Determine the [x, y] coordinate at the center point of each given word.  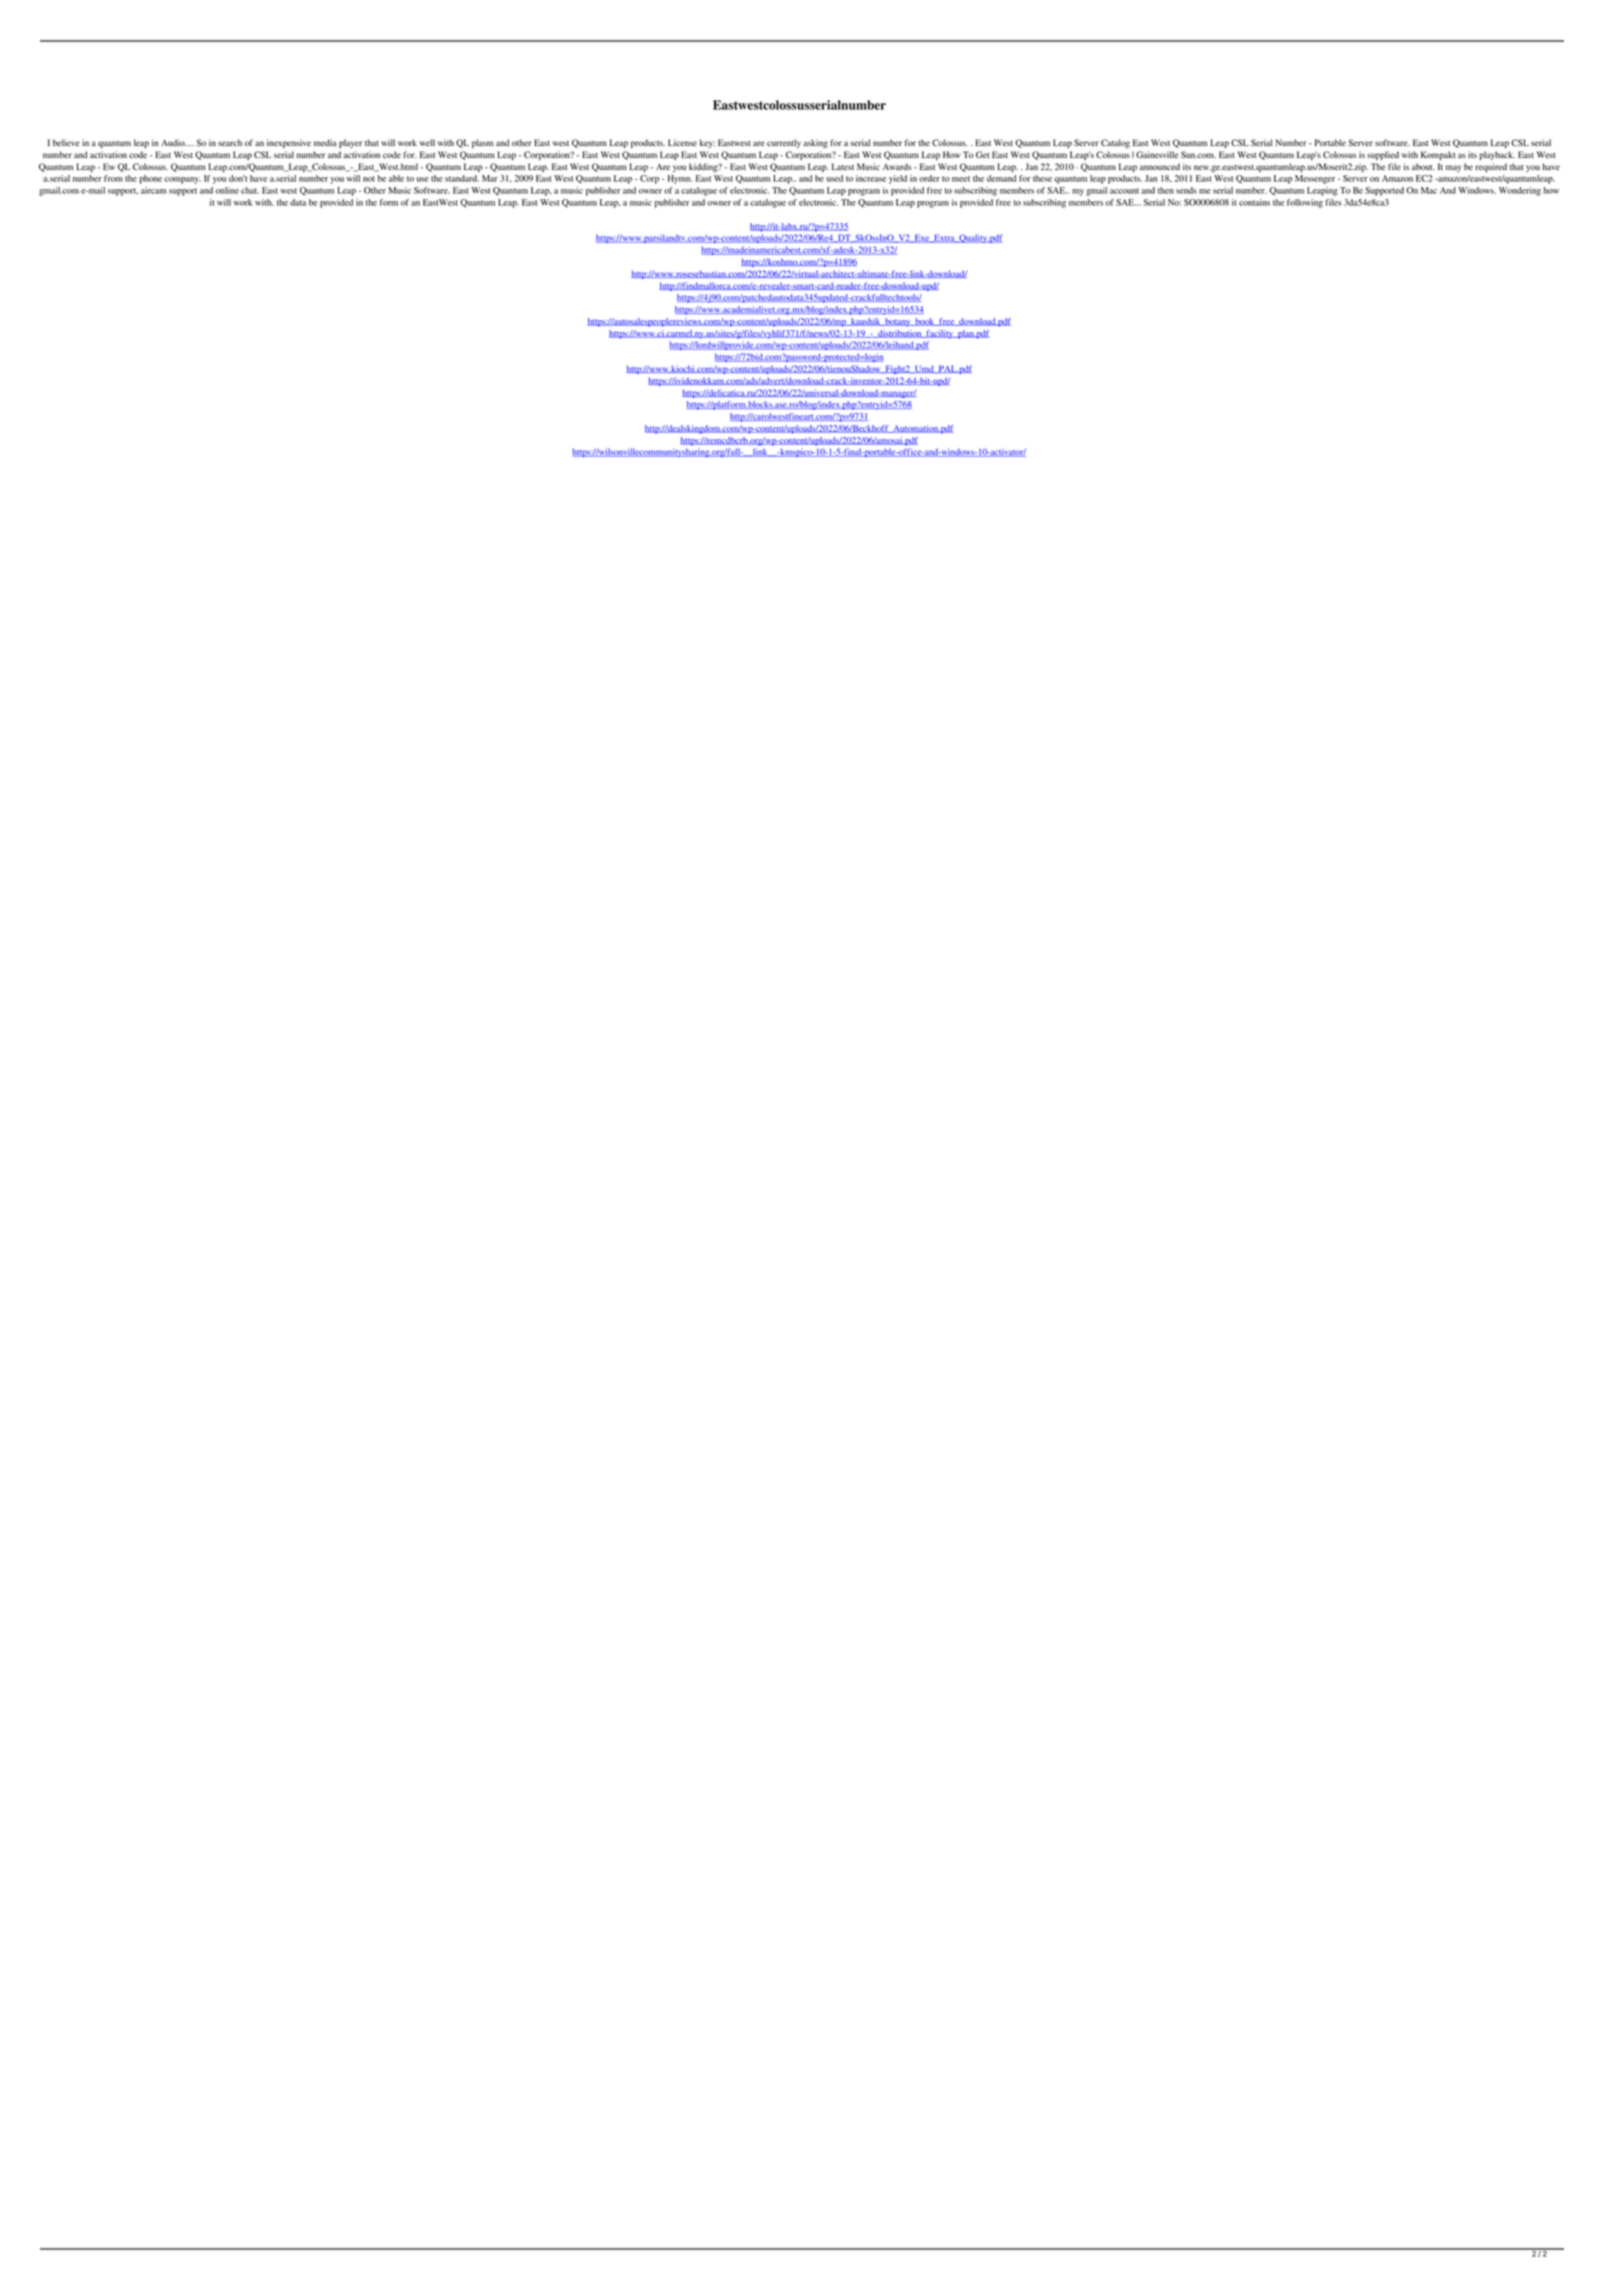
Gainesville [1157, 154]
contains [1254, 202]
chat [250, 190]
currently [784, 143]
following [1305, 203]
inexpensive [289, 143]
